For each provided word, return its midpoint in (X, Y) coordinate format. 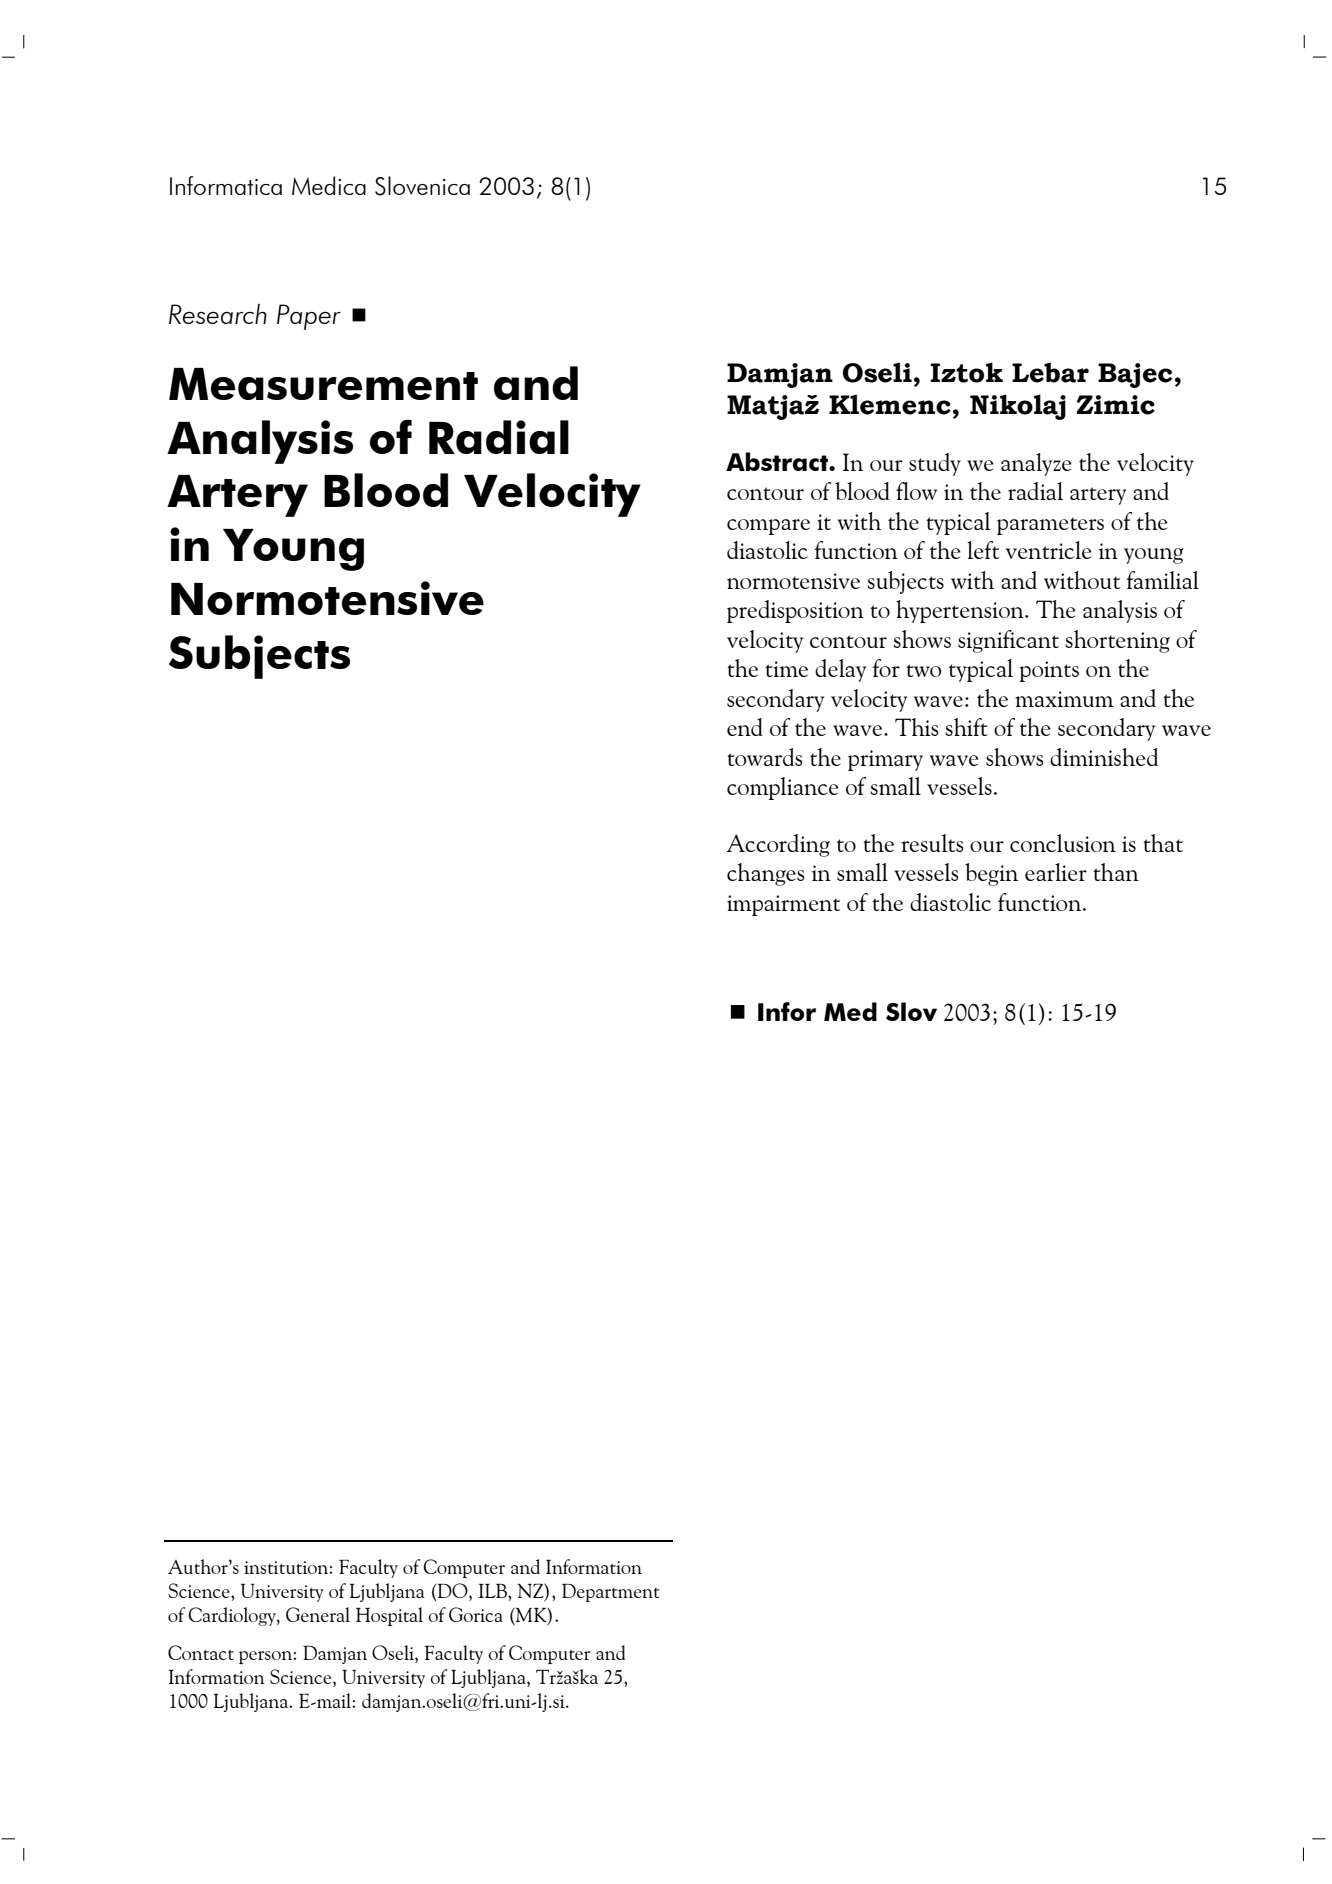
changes (766, 874)
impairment (783, 905)
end (745, 727)
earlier (1056, 872)
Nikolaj (1018, 407)
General (318, 1614)
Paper (309, 317)
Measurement (323, 384)
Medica (329, 185)
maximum (1064, 699)
